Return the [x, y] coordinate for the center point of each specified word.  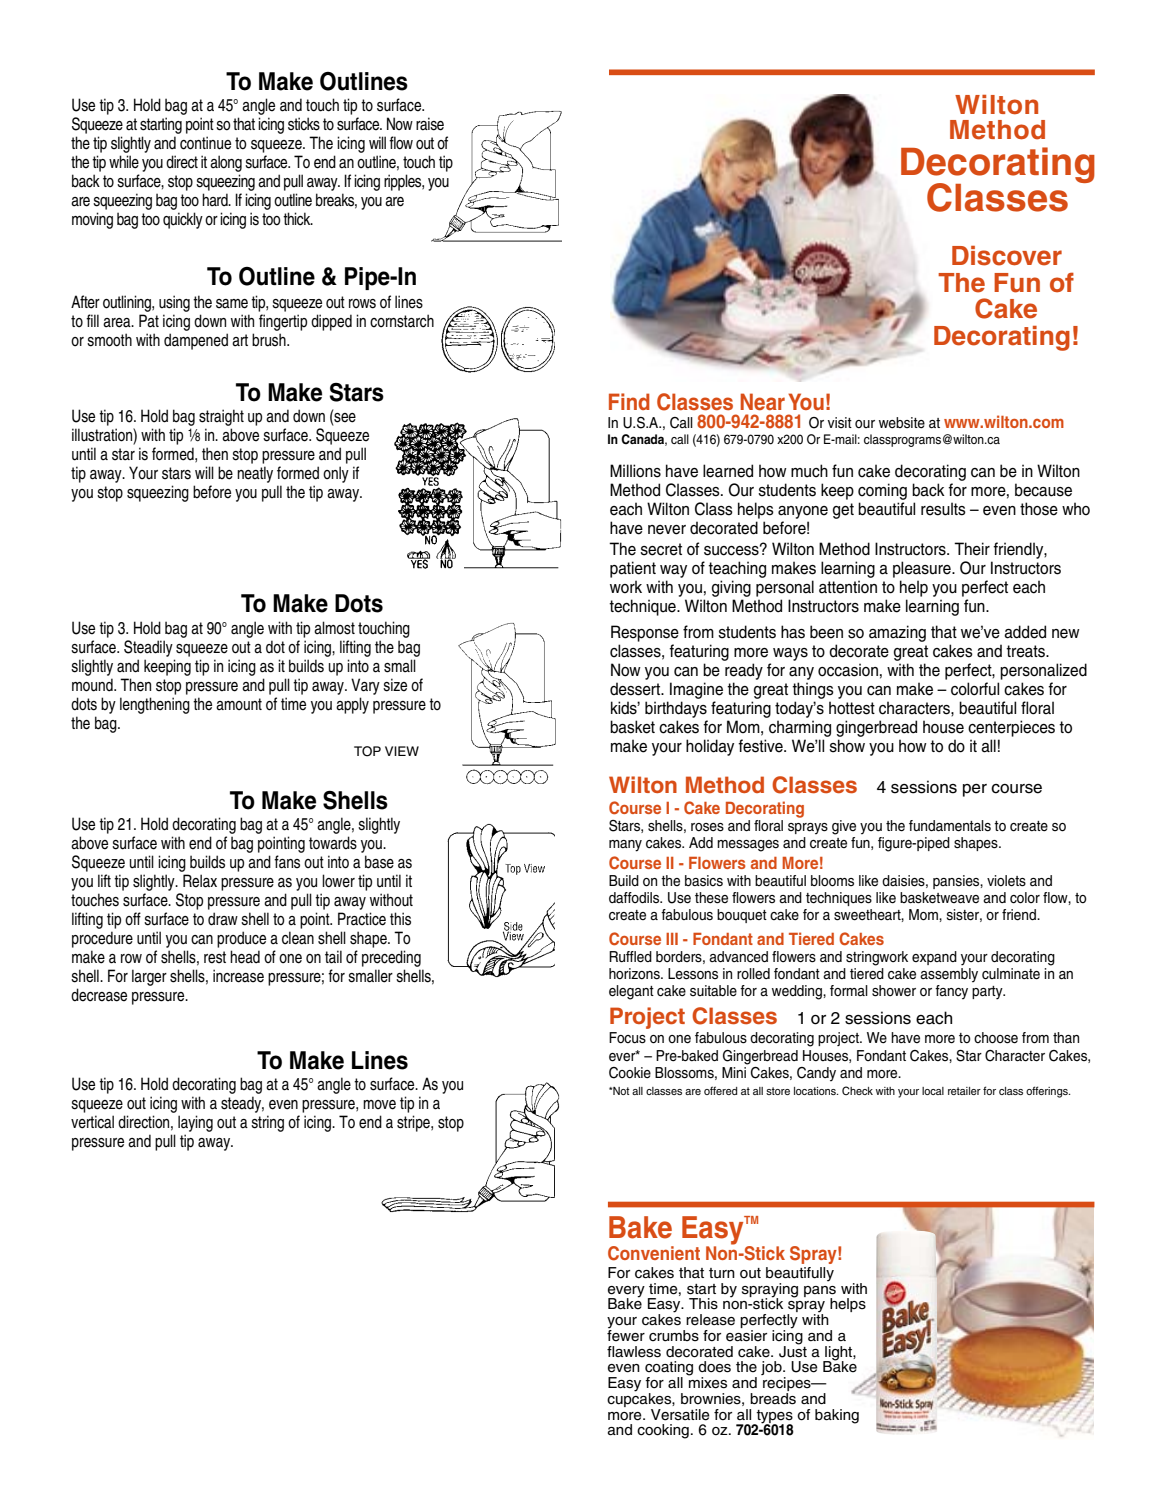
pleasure [923, 569]
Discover [1007, 256]
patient [633, 569]
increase [238, 976]
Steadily [149, 650]
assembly [949, 975]
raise [430, 124]
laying [195, 1123]
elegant [631, 992]
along [226, 163]
